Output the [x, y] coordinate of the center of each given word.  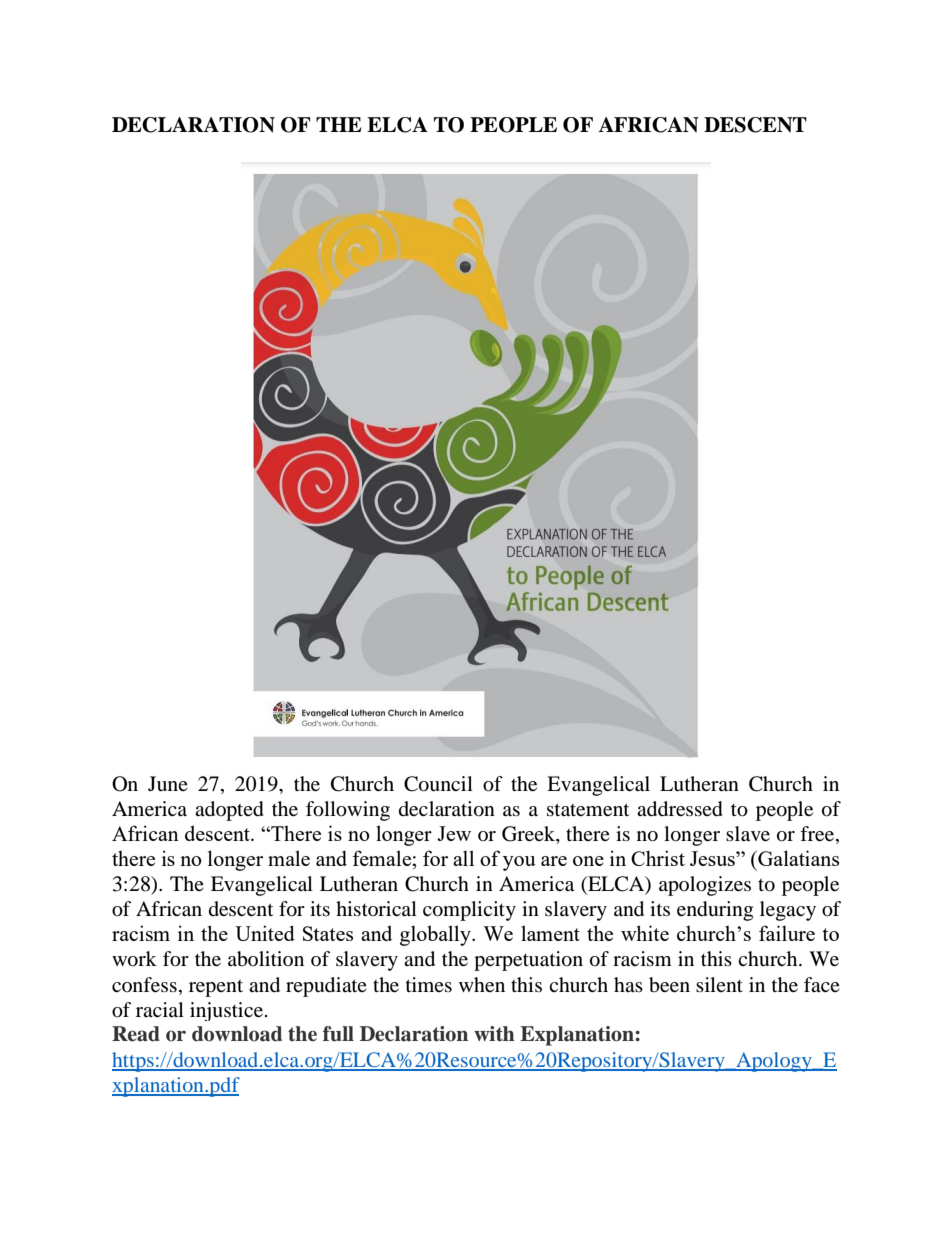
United [265, 933]
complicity [469, 911]
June [168, 783]
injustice [226, 1011]
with [494, 1034]
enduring [715, 911]
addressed [680, 809]
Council [438, 784]
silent [719, 984]
